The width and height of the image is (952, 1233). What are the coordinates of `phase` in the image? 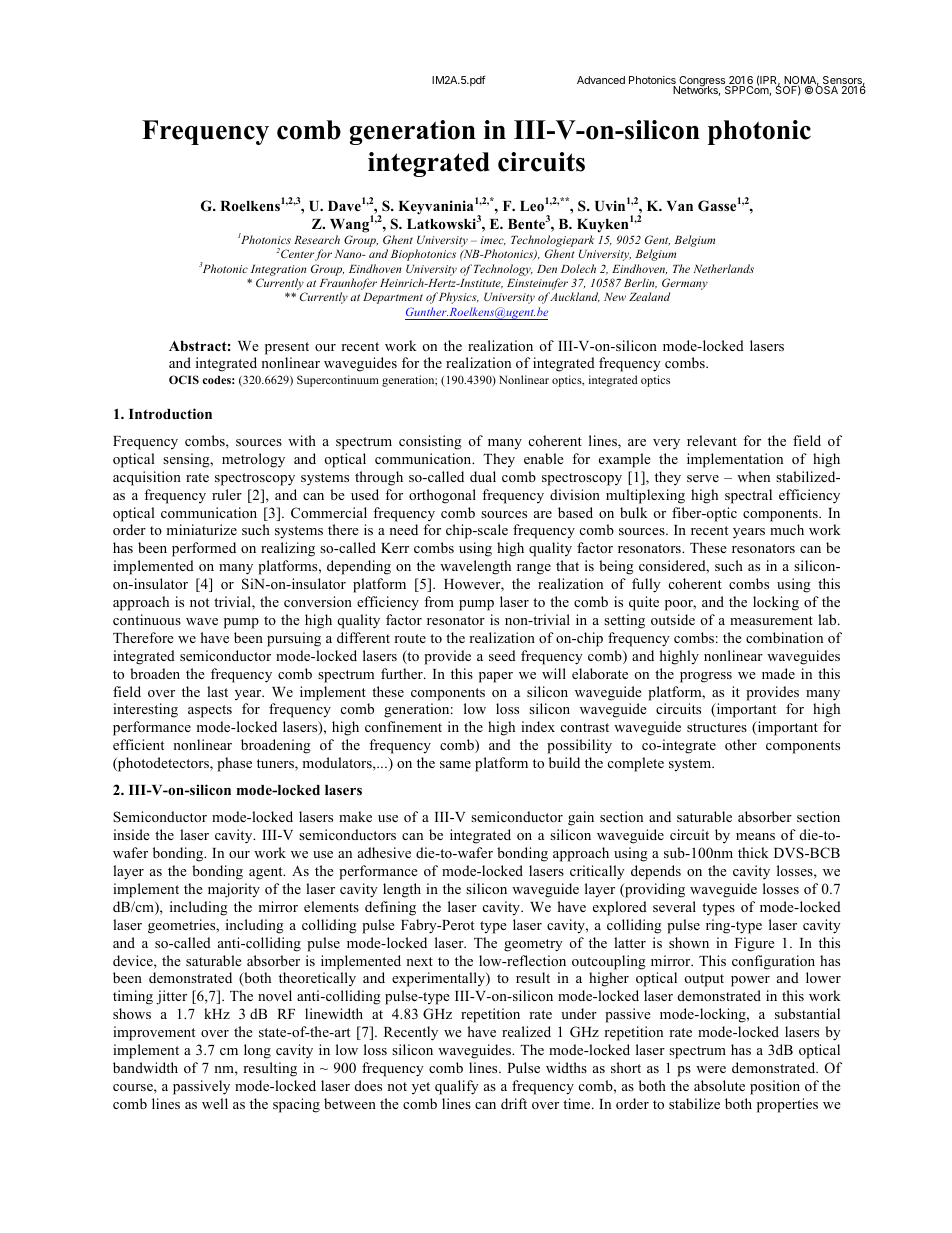 It's located at (234, 764).
